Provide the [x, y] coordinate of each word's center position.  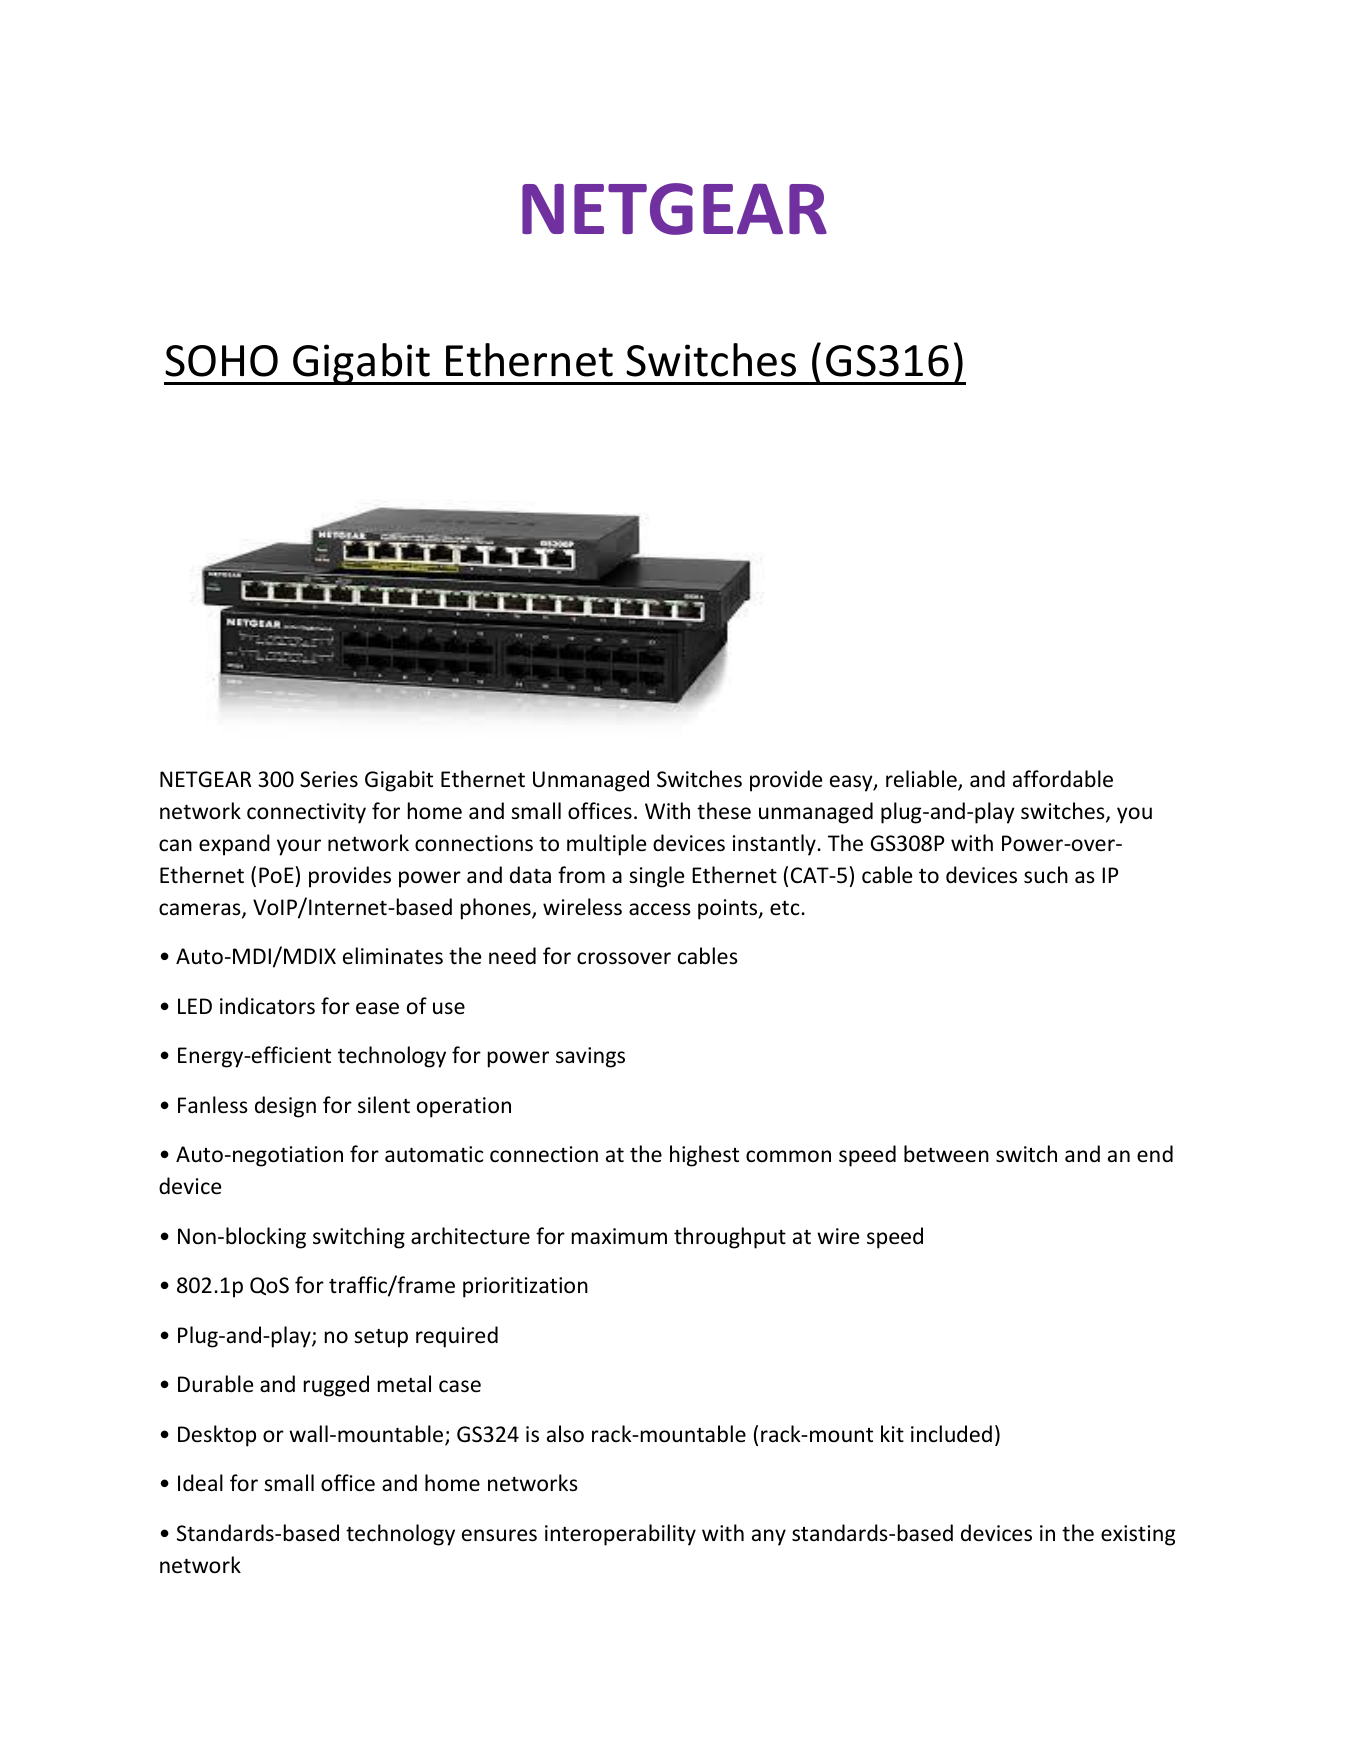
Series [329, 779]
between [946, 1154]
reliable [922, 780]
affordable [1063, 779]
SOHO [221, 361]
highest [704, 1156]
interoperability [620, 1535]
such [1046, 875]
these [724, 811]
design [285, 1107]
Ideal [200, 1483]
